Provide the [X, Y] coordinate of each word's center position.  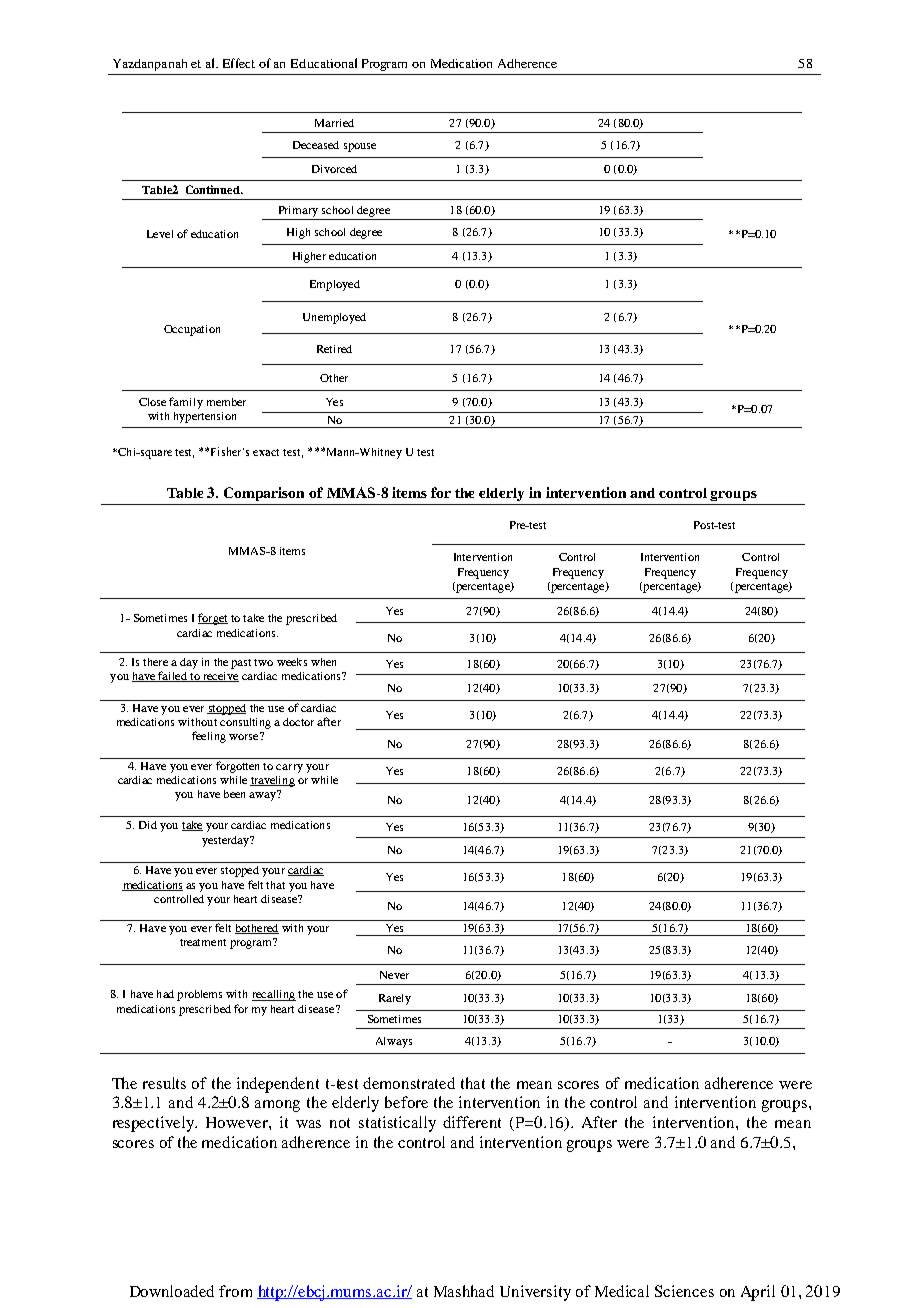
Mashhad [464, 1291]
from [235, 1291]
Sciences [684, 1291]
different [472, 1122]
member [226, 402]
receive [220, 677]
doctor [298, 722]
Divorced [334, 169]
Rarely [395, 999]
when [323, 662]
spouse [360, 147]
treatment [203, 942]
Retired [334, 349]
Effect [239, 63]
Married [334, 123]
